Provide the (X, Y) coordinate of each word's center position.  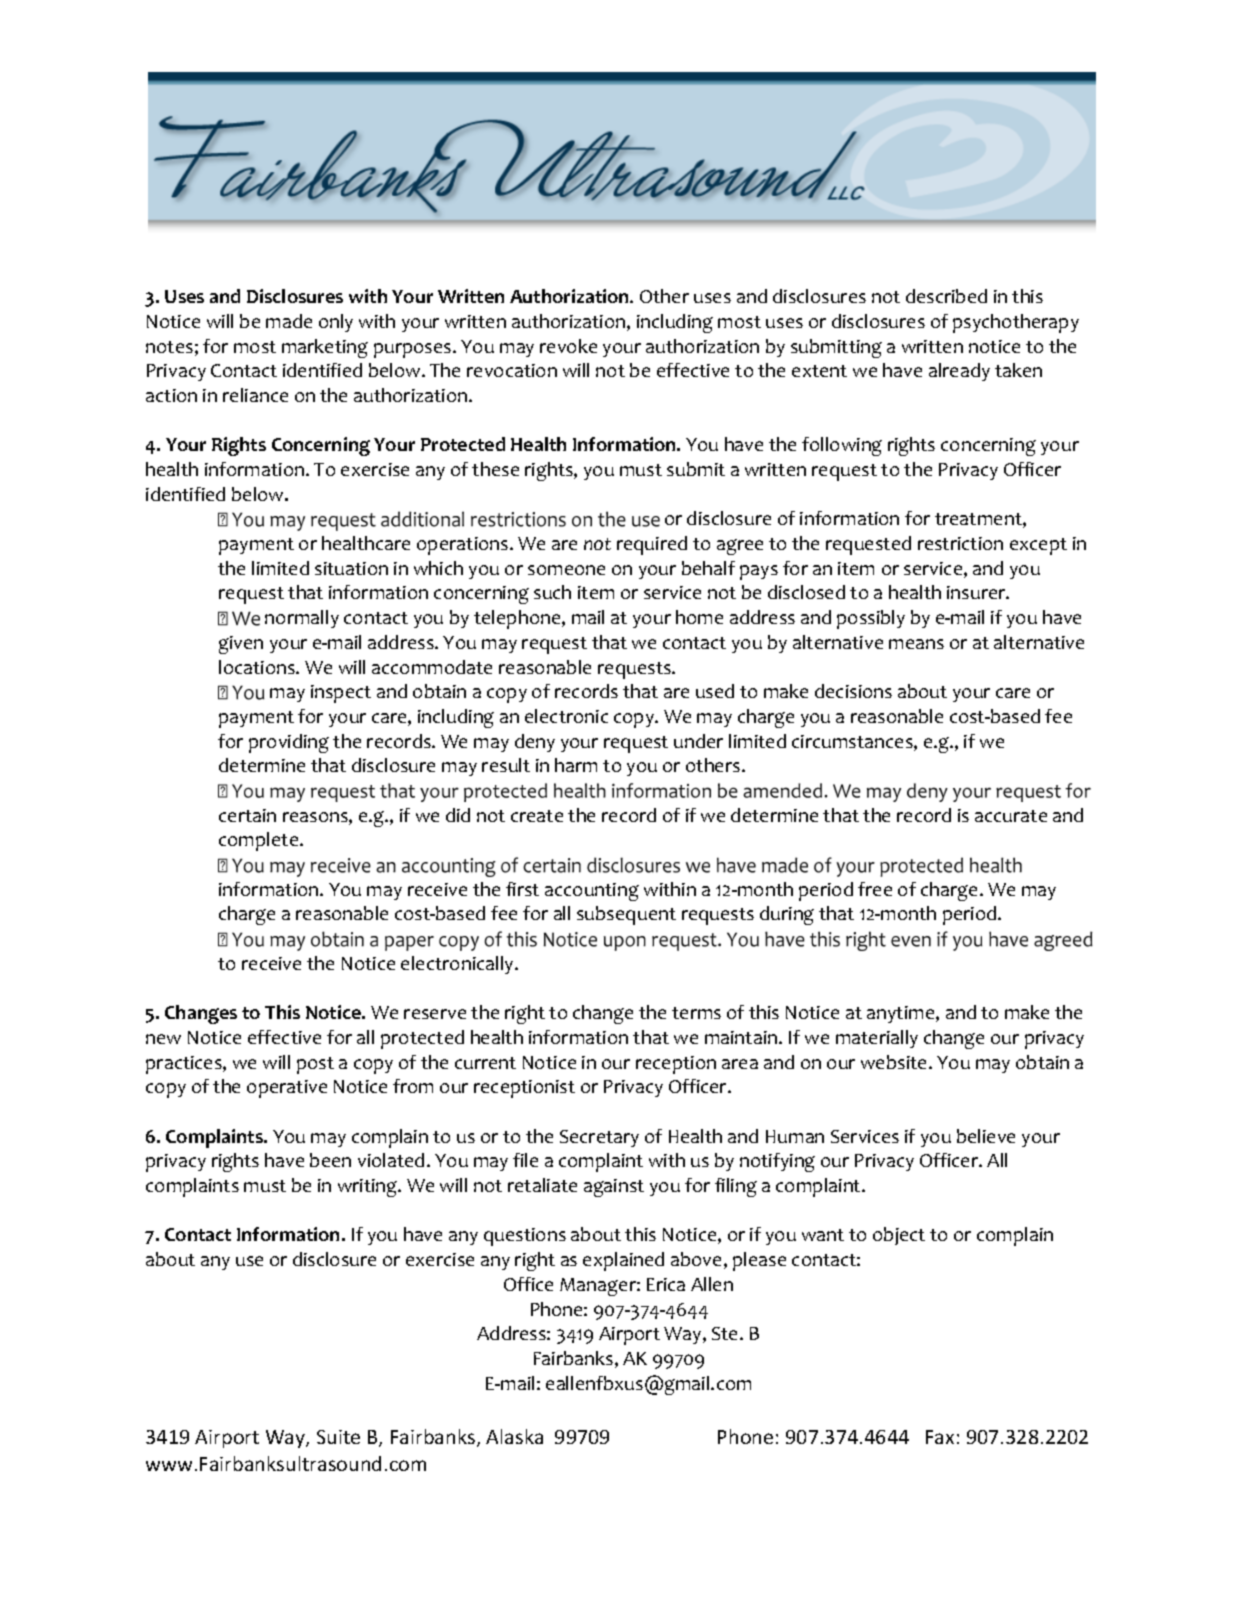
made (289, 321)
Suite (338, 1437)
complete (260, 841)
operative (287, 1089)
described (946, 296)
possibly (871, 619)
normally (302, 619)
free (875, 889)
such (552, 592)
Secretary (599, 1138)
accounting (592, 892)
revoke (568, 346)
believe (986, 1136)
